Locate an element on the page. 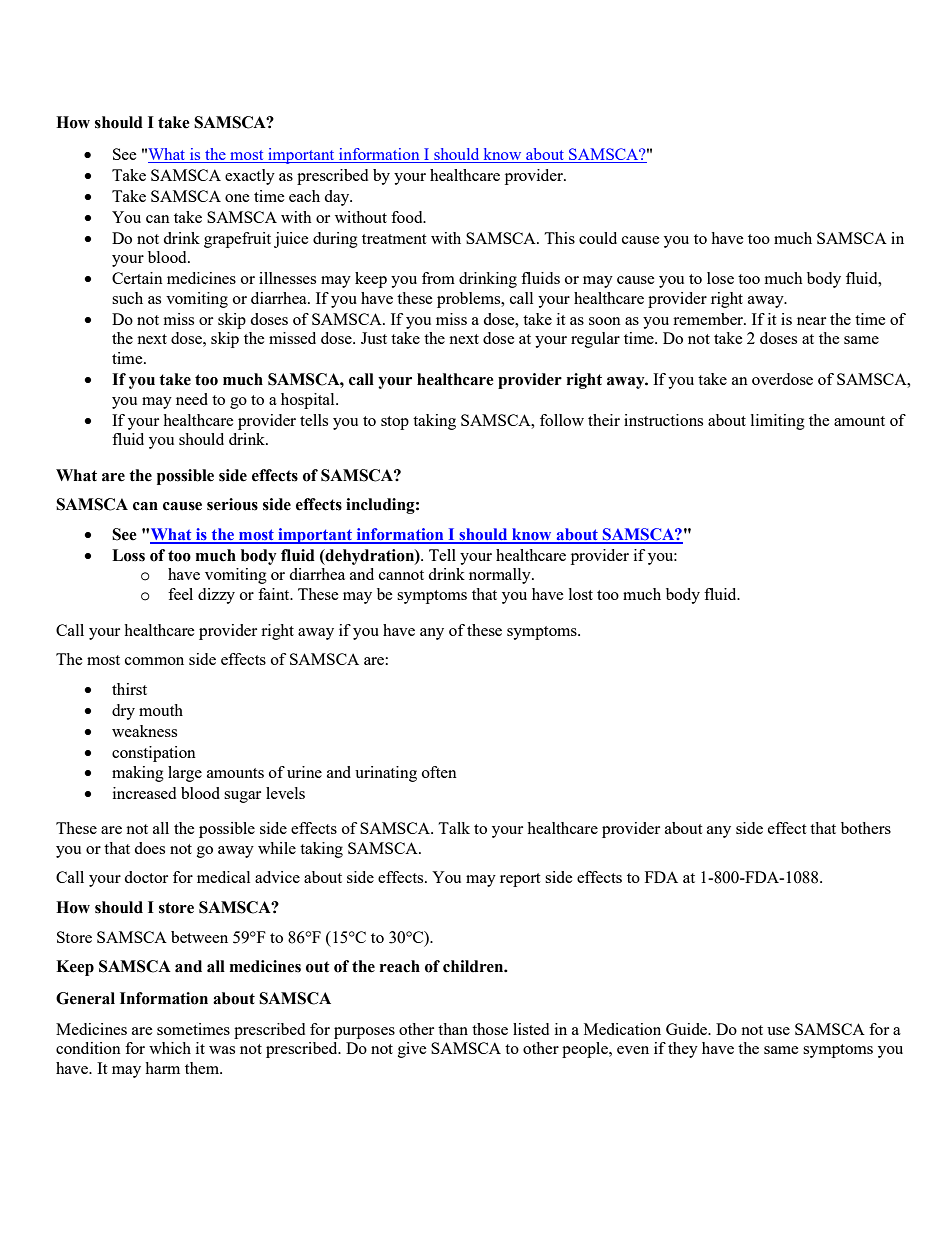 The image size is (952, 1233). lose is located at coordinates (720, 278).
